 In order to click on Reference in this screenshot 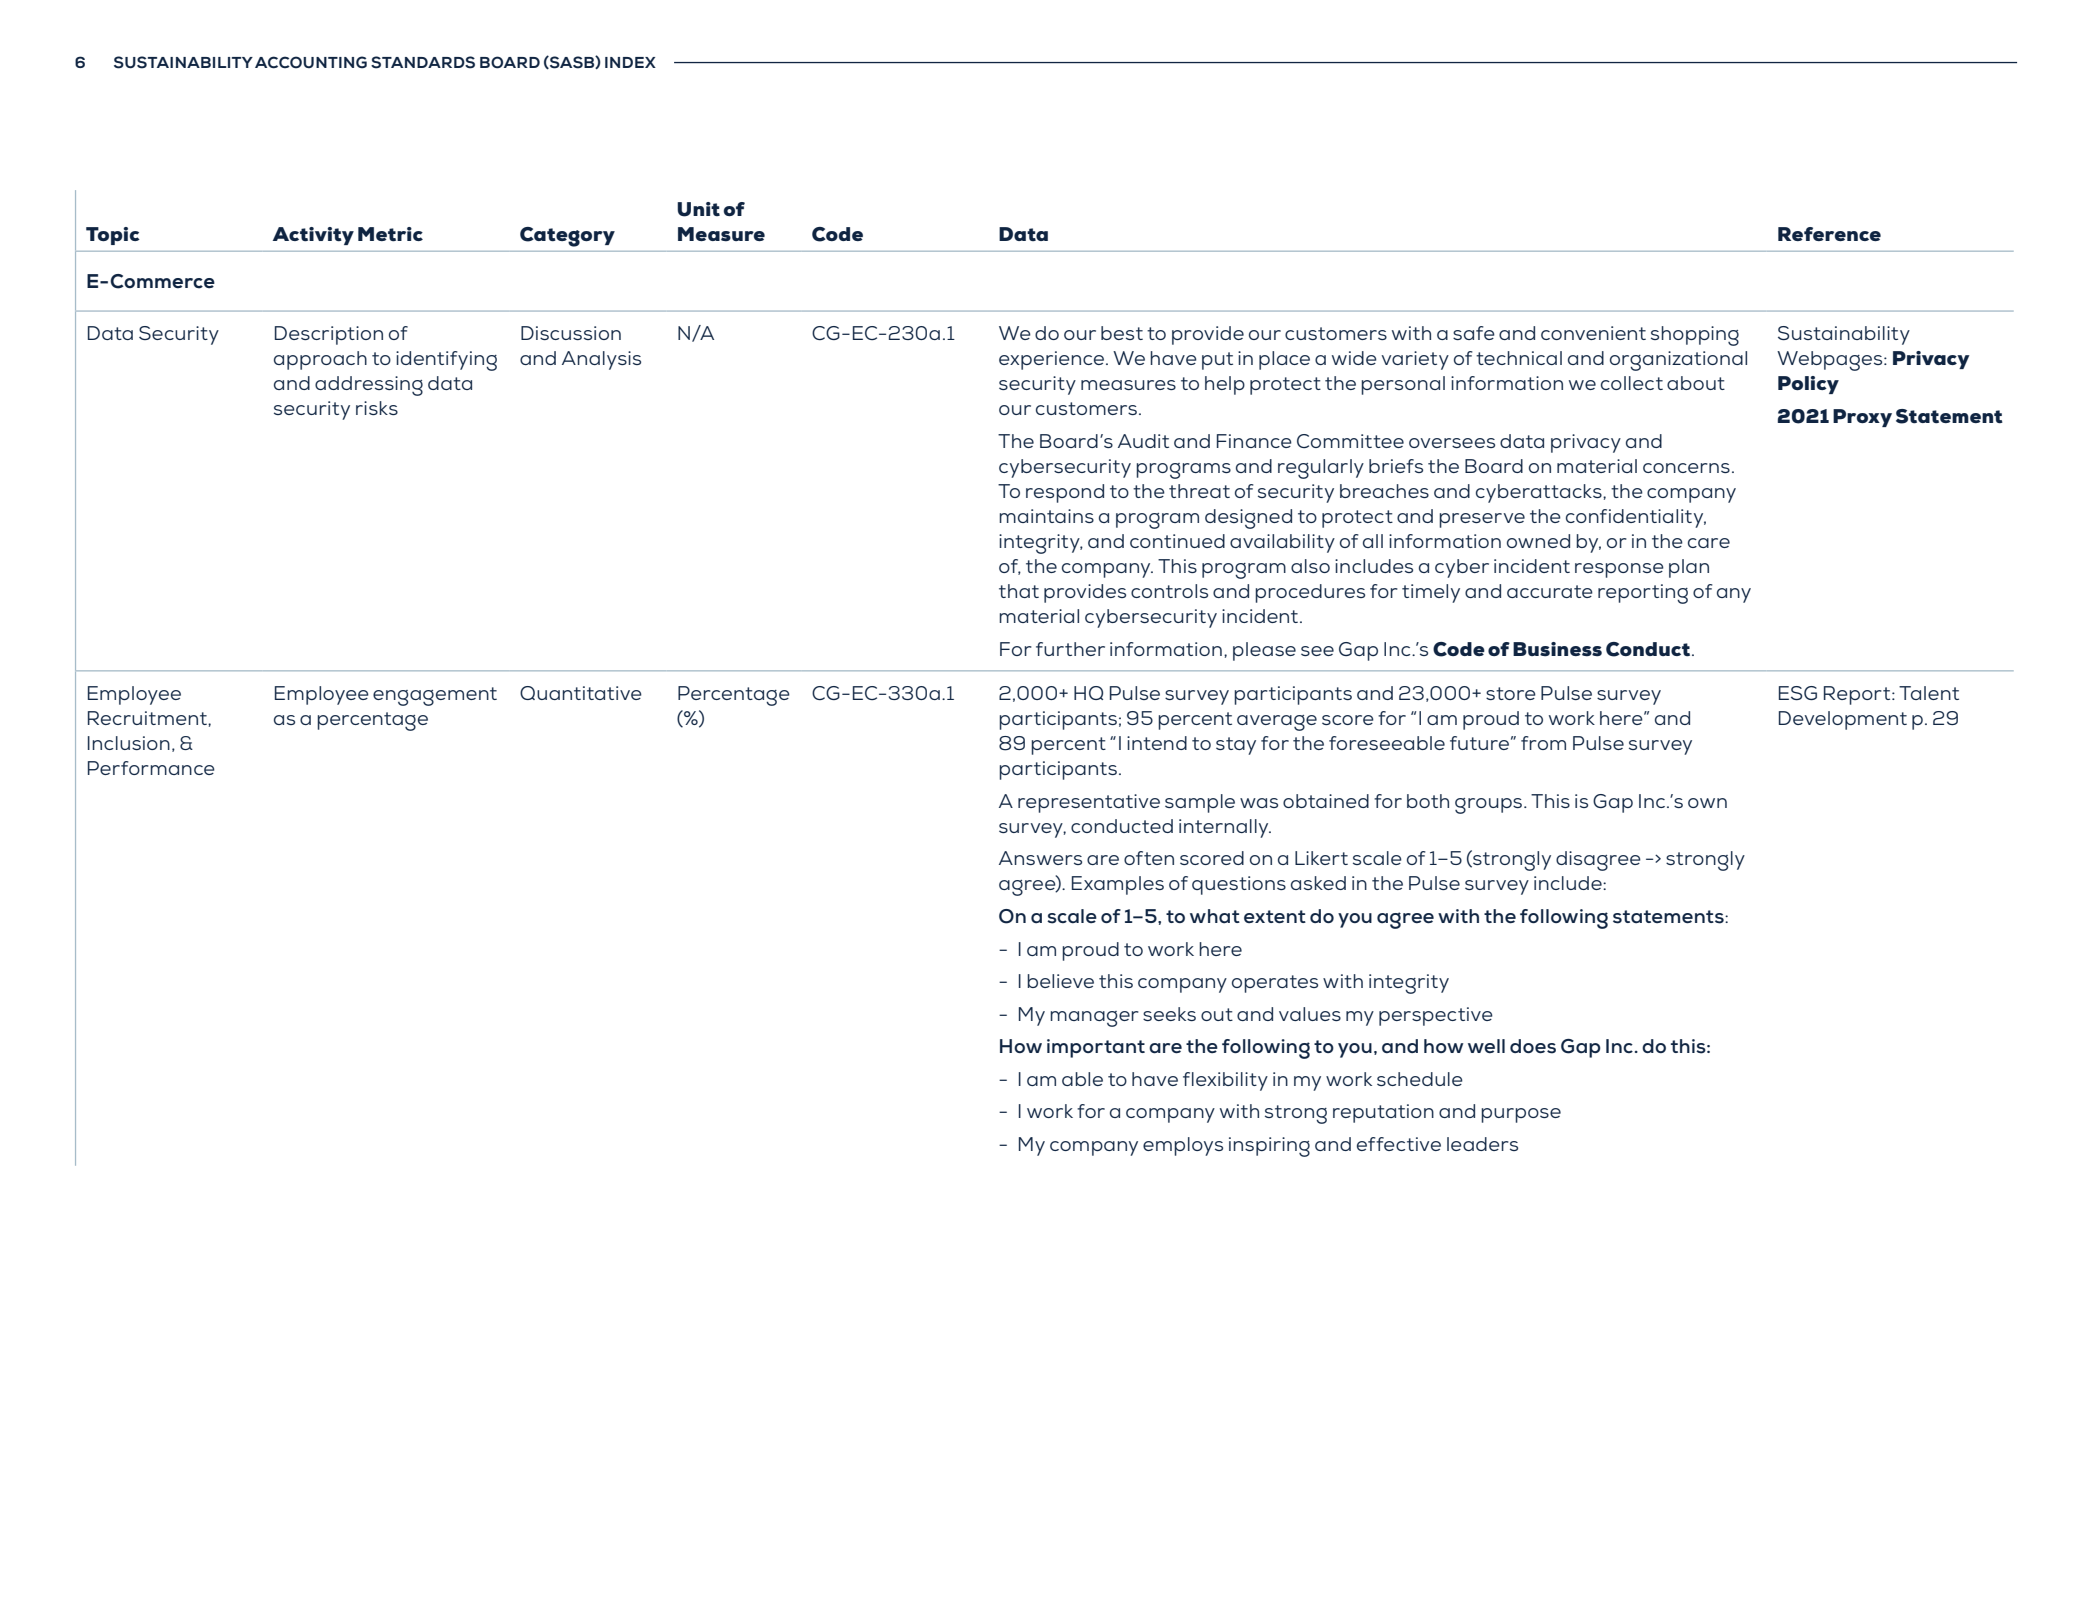, I will do `click(1829, 234)`.
